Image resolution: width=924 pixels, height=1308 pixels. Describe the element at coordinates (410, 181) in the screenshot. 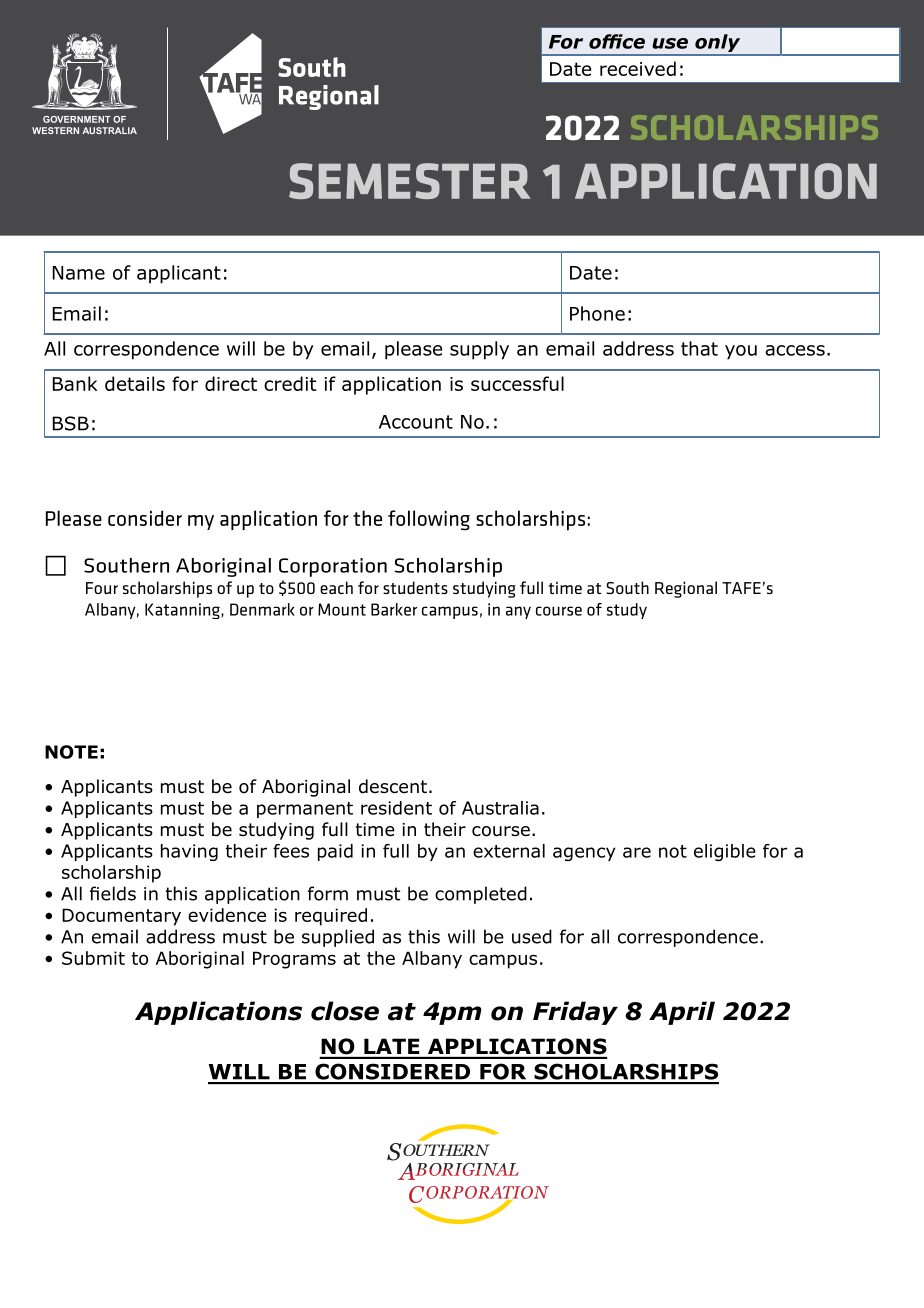

I see `SEMESTER` at that location.
